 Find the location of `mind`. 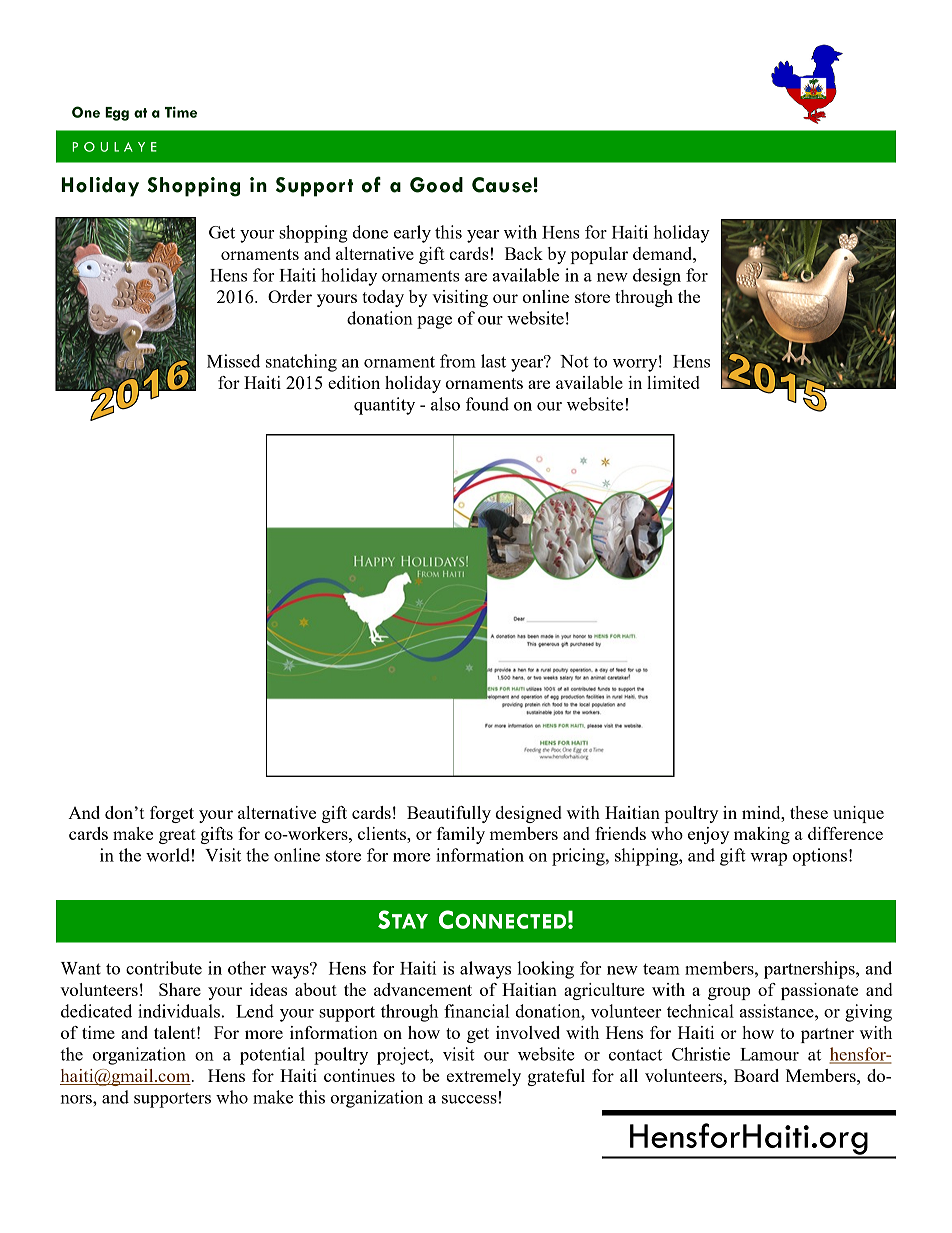

mind is located at coordinates (762, 812).
